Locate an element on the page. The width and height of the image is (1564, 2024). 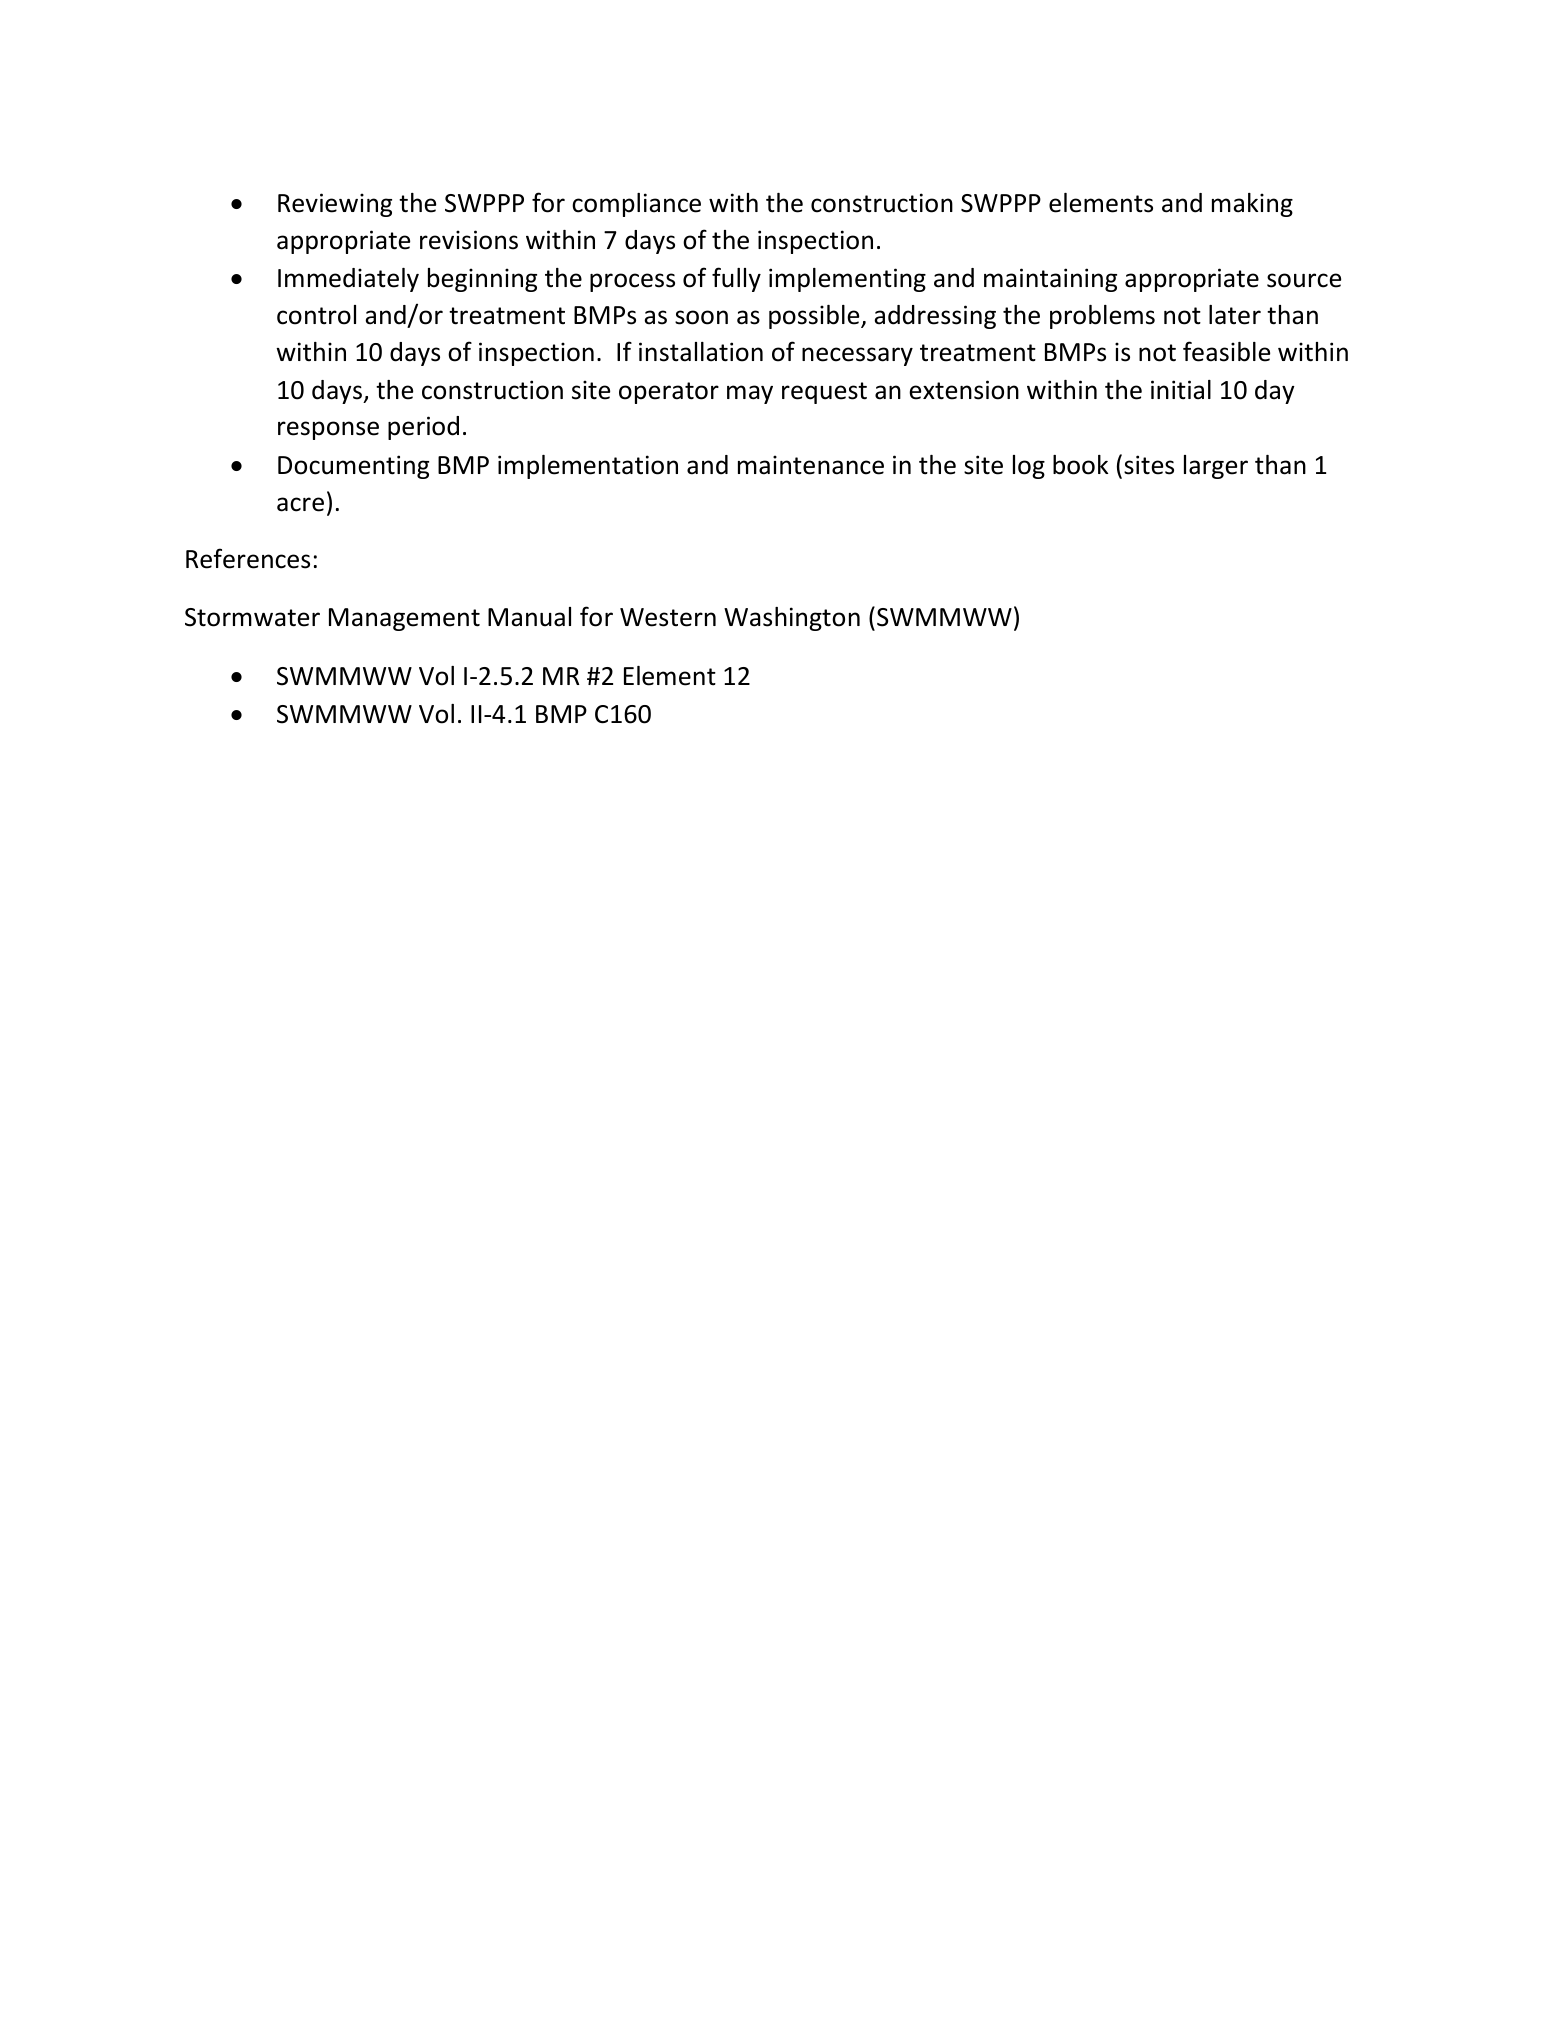
Documenting is located at coordinates (353, 467).
